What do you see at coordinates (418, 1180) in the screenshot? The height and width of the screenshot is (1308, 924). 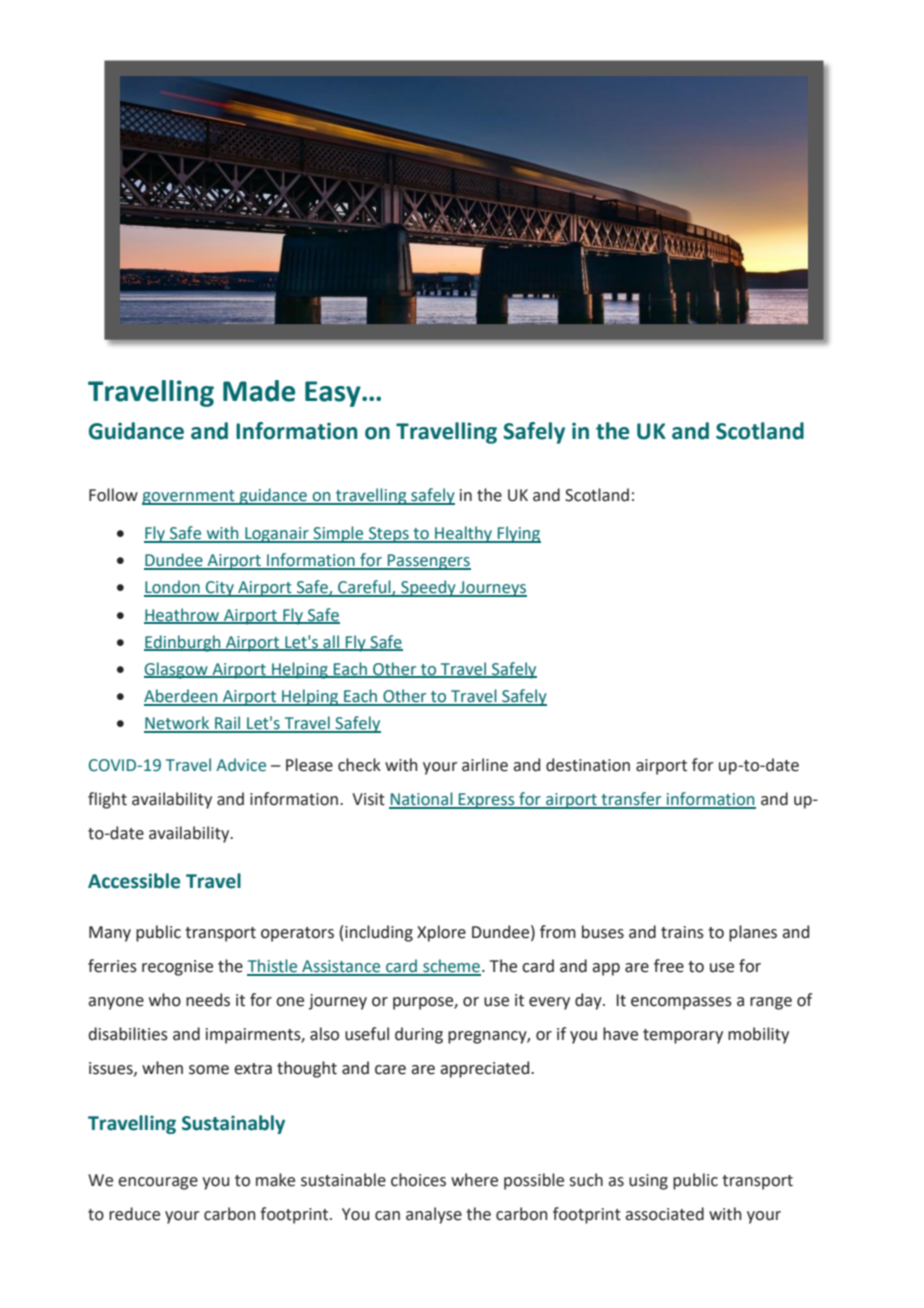 I see `choices` at bounding box center [418, 1180].
